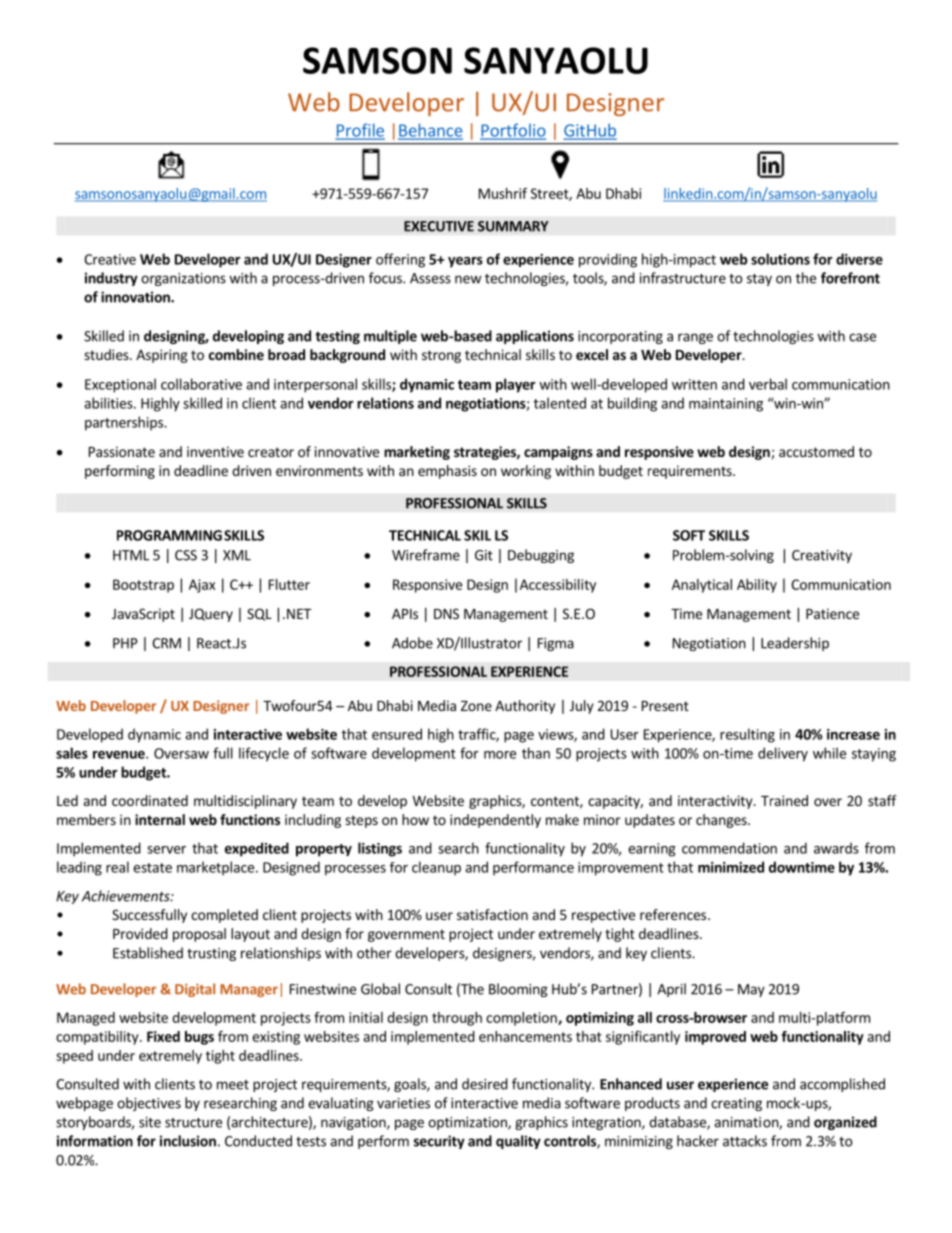 The image size is (952, 1233). What do you see at coordinates (162, 356) in the page?
I see `Aspiring` at bounding box center [162, 356].
